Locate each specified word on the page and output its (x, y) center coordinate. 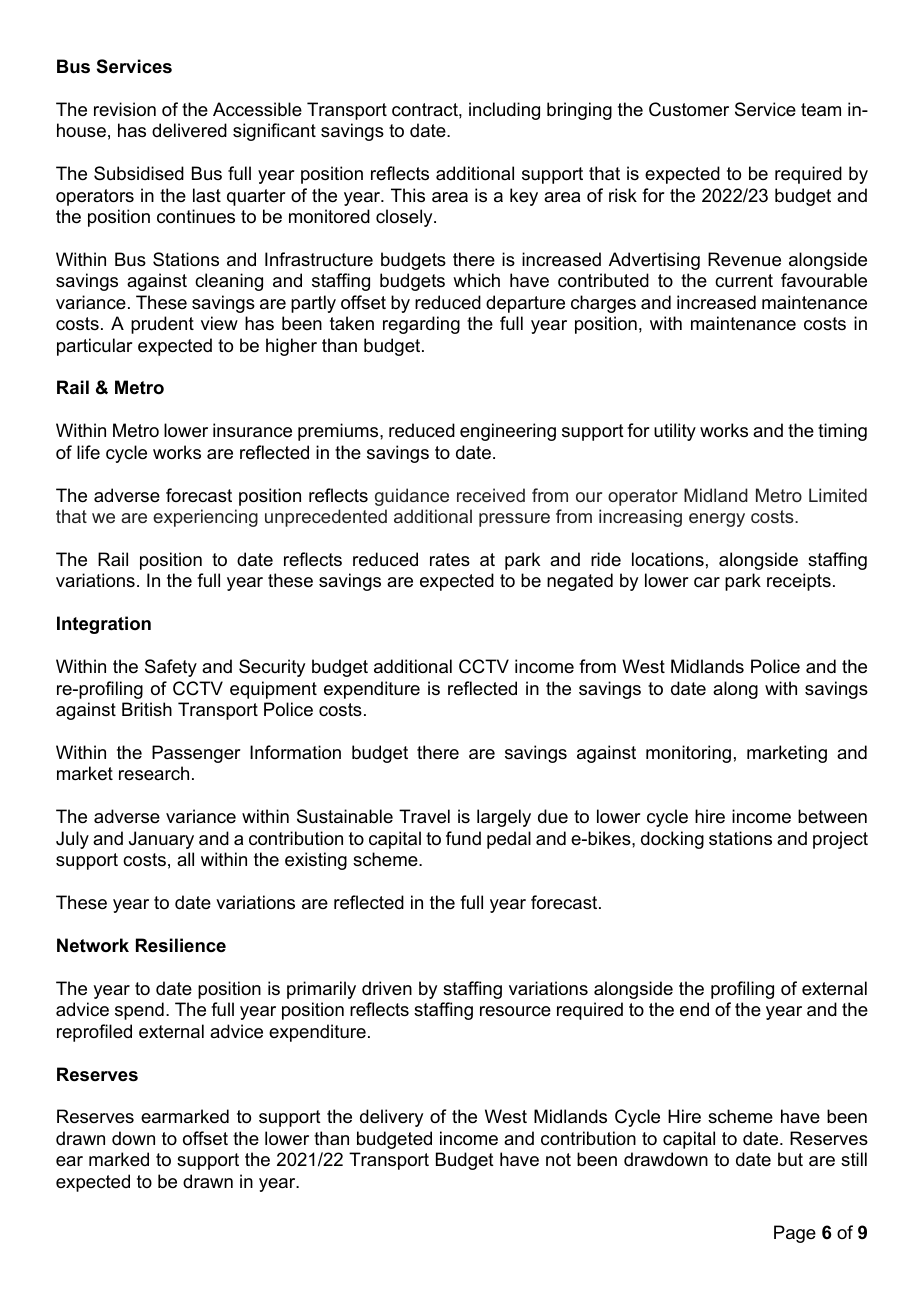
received (491, 495)
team (821, 110)
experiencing (205, 518)
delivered (189, 130)
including (504, 111)
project (840, 840)
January (161, 840)
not (558, 1160)
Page (795, 1234)
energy (717, 520)
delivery (391, 1118)
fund (463, 838)
